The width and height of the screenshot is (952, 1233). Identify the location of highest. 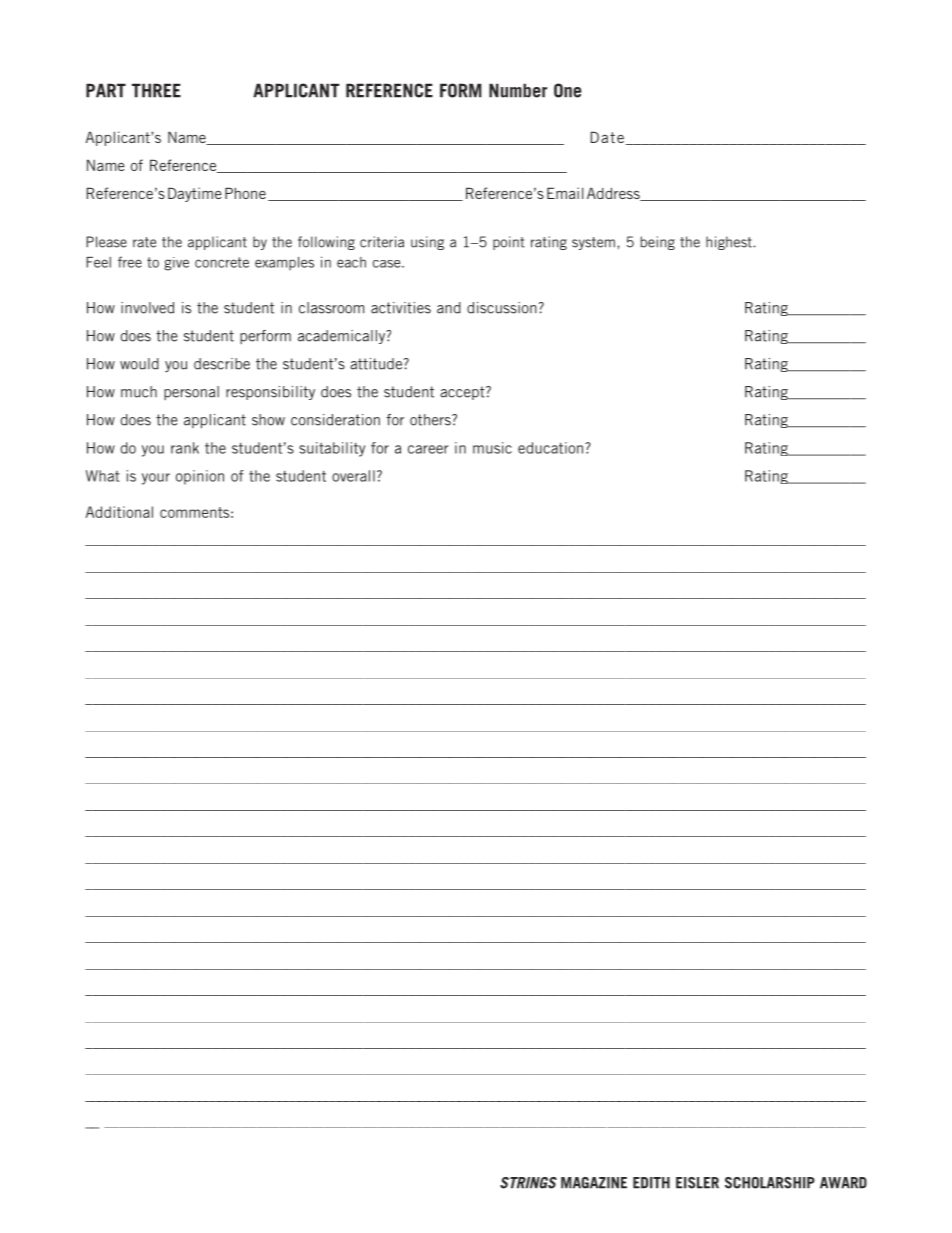
(730, 243).
